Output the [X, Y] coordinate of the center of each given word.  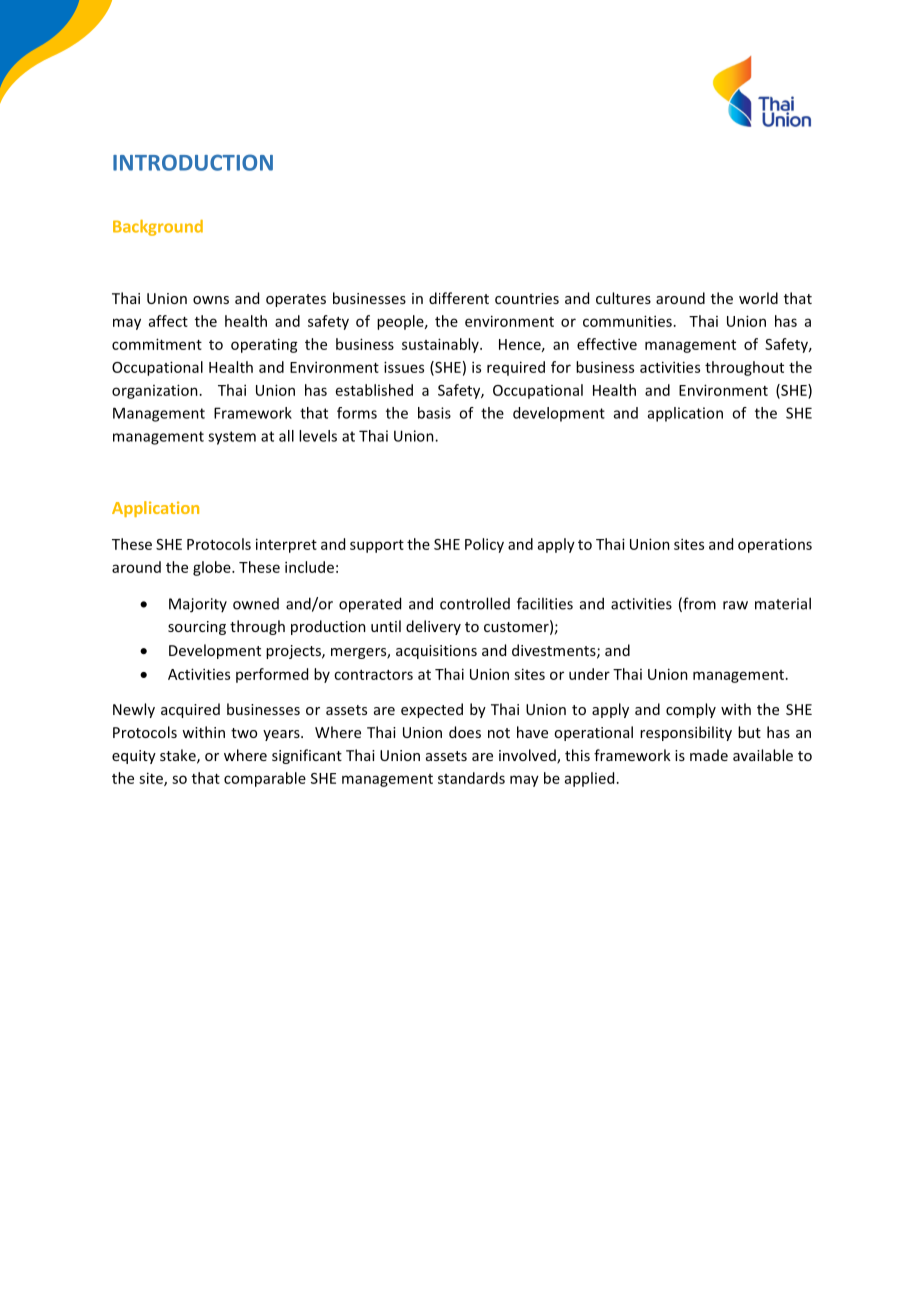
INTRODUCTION [193, 162]
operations [775, 546]
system [232, 438]
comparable [265, 779]
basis [434, 413]
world [758, 298]
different [459, 298]
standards [471, 778]
